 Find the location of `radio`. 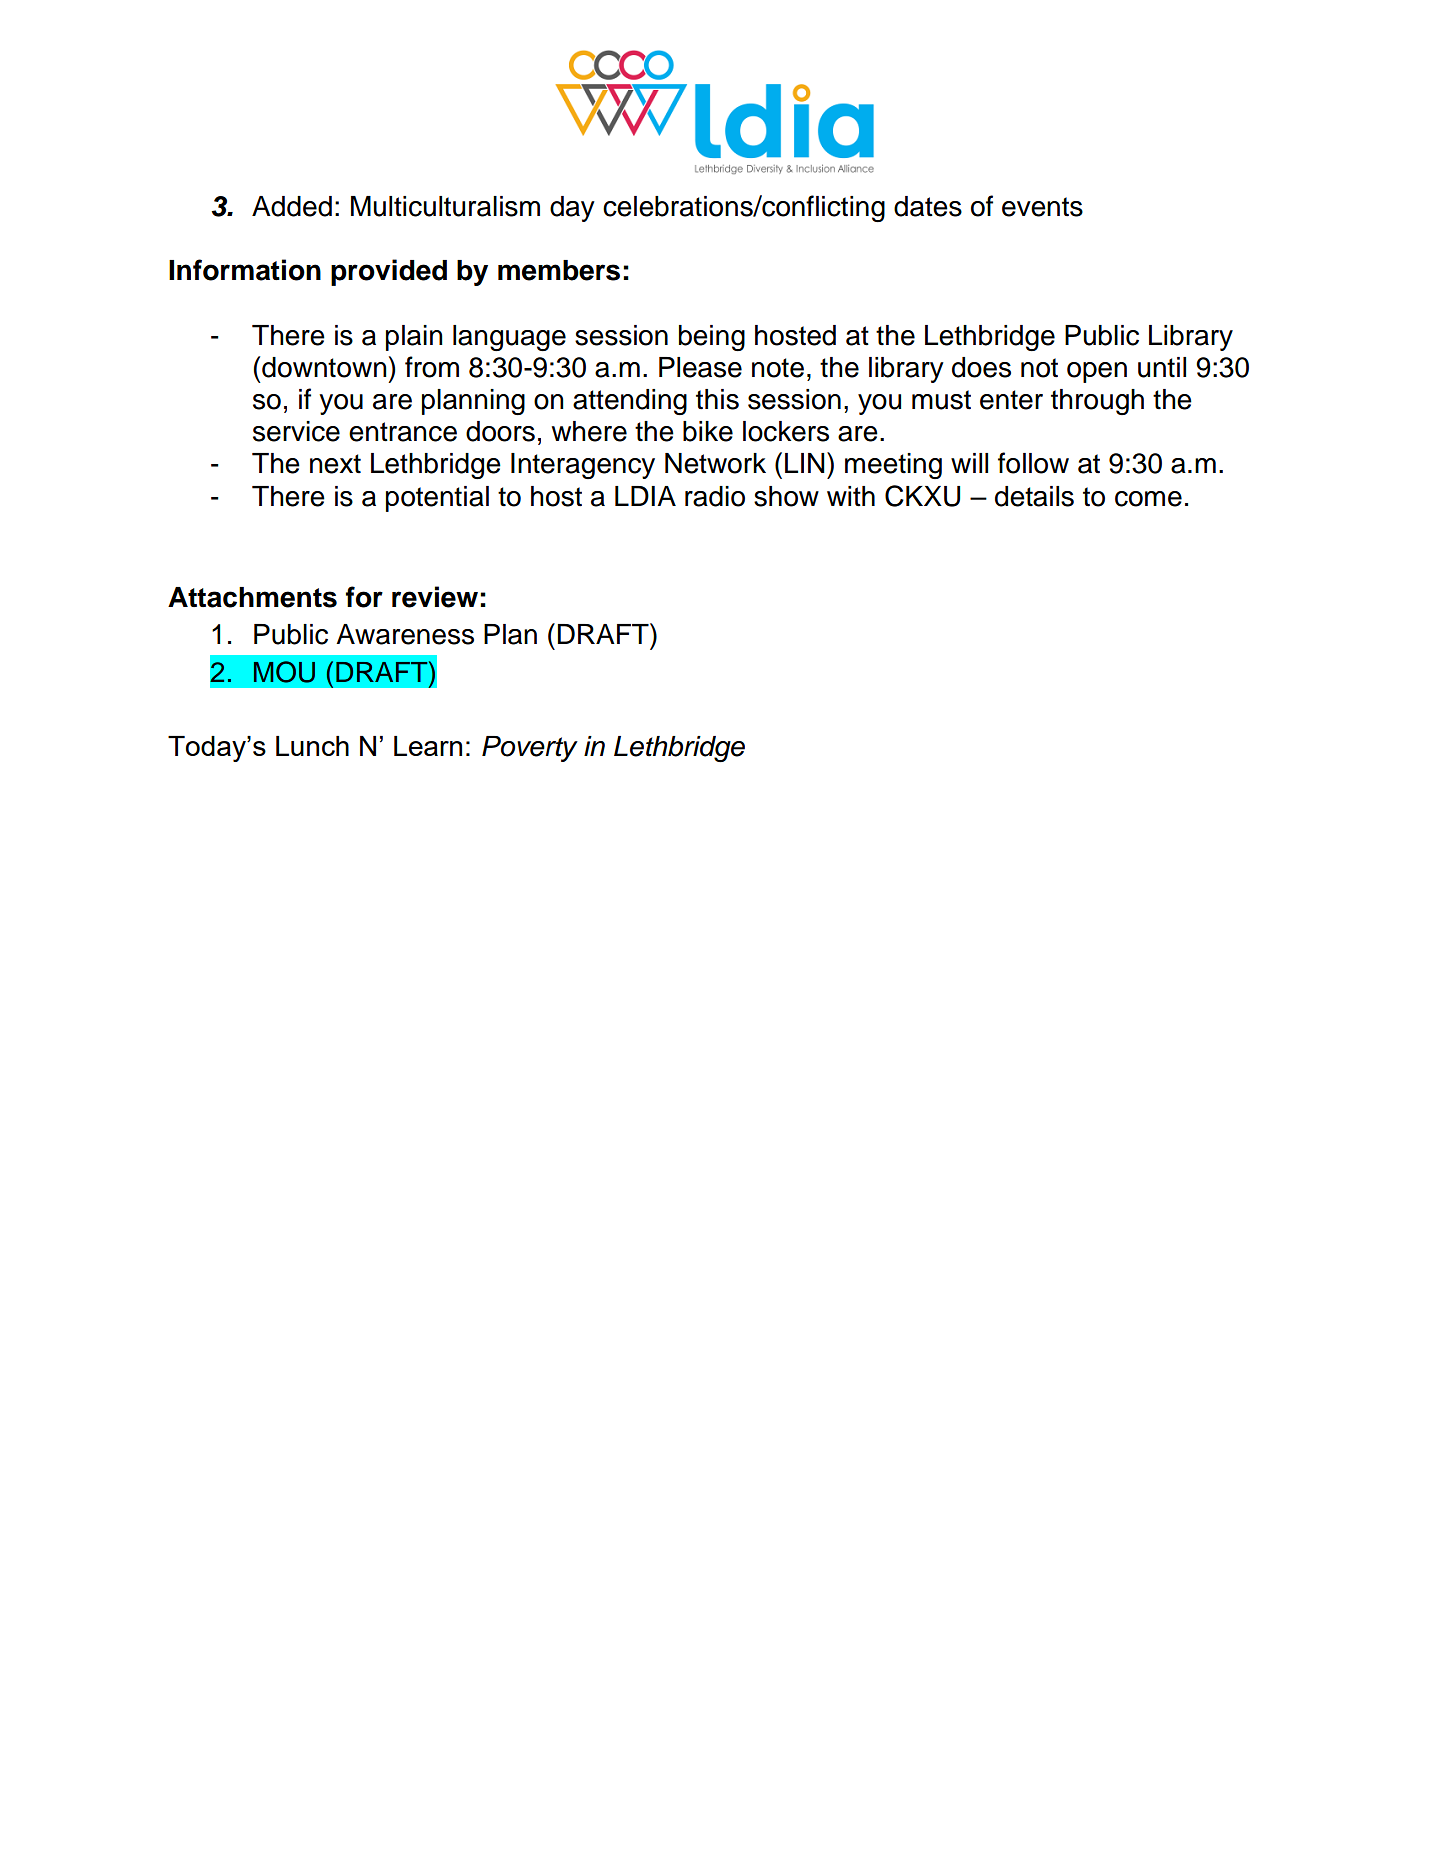

radio is located at coordinates (715, 496).
